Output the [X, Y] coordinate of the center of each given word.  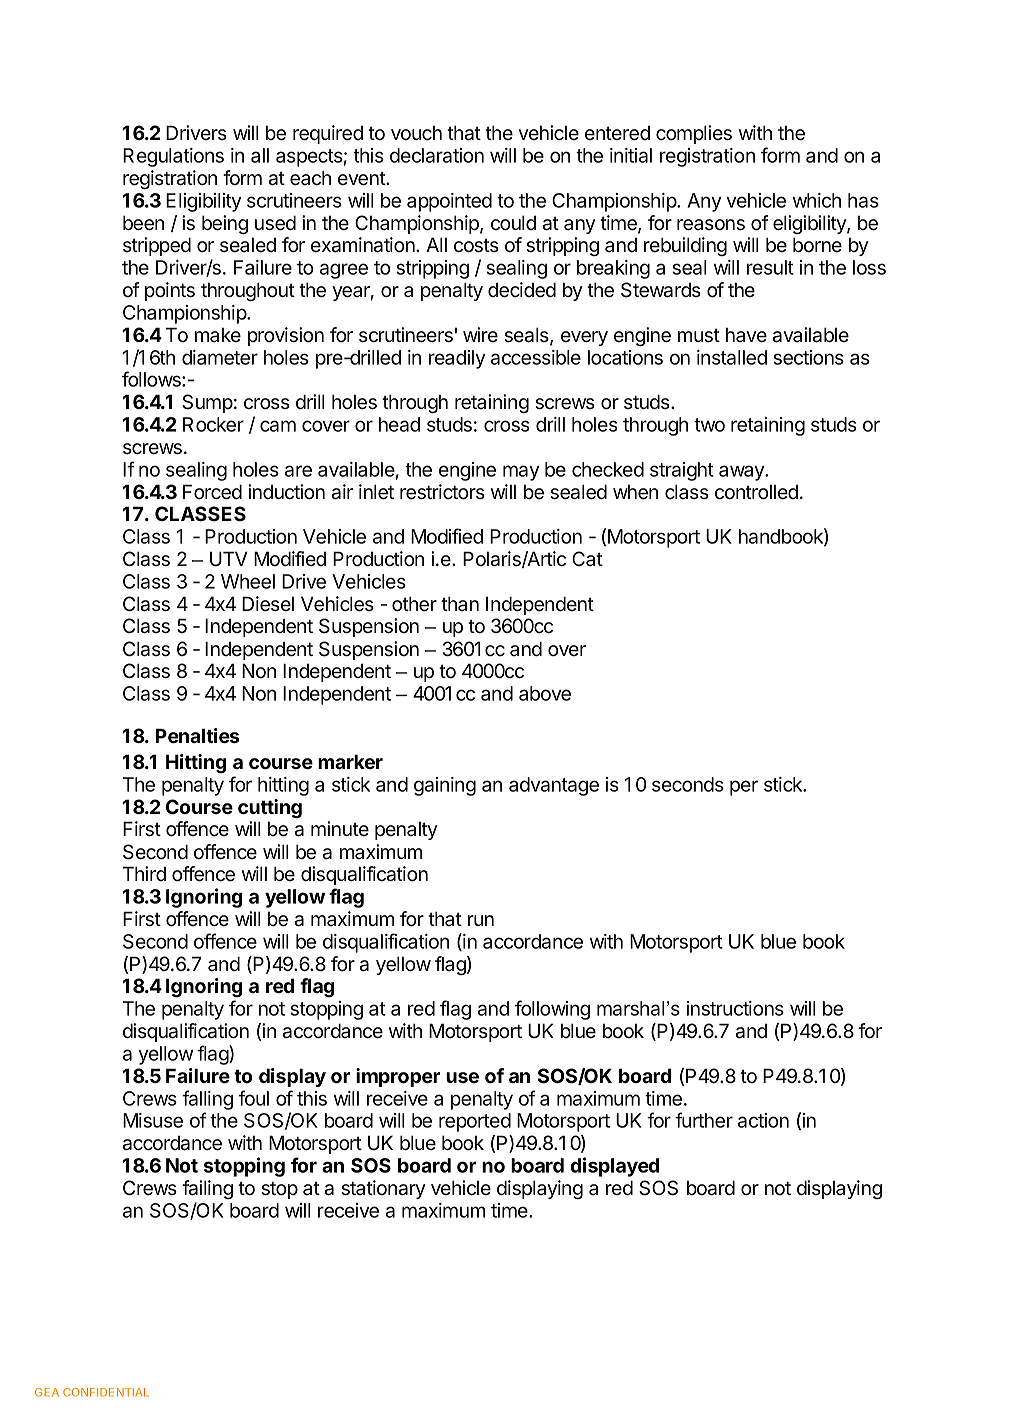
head [399, 424]
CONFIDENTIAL [106, 1392]
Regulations [173, 157]
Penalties [197, 735]
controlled [756, 492]
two [709, 425]
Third [144, 873]
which [817, 200]
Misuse [153, 1120]
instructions [735, 1008]
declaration [437, 155]
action [763, 1120]
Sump [207, 403]
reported [475, 1122]
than [460, 603]
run [481, 920]
